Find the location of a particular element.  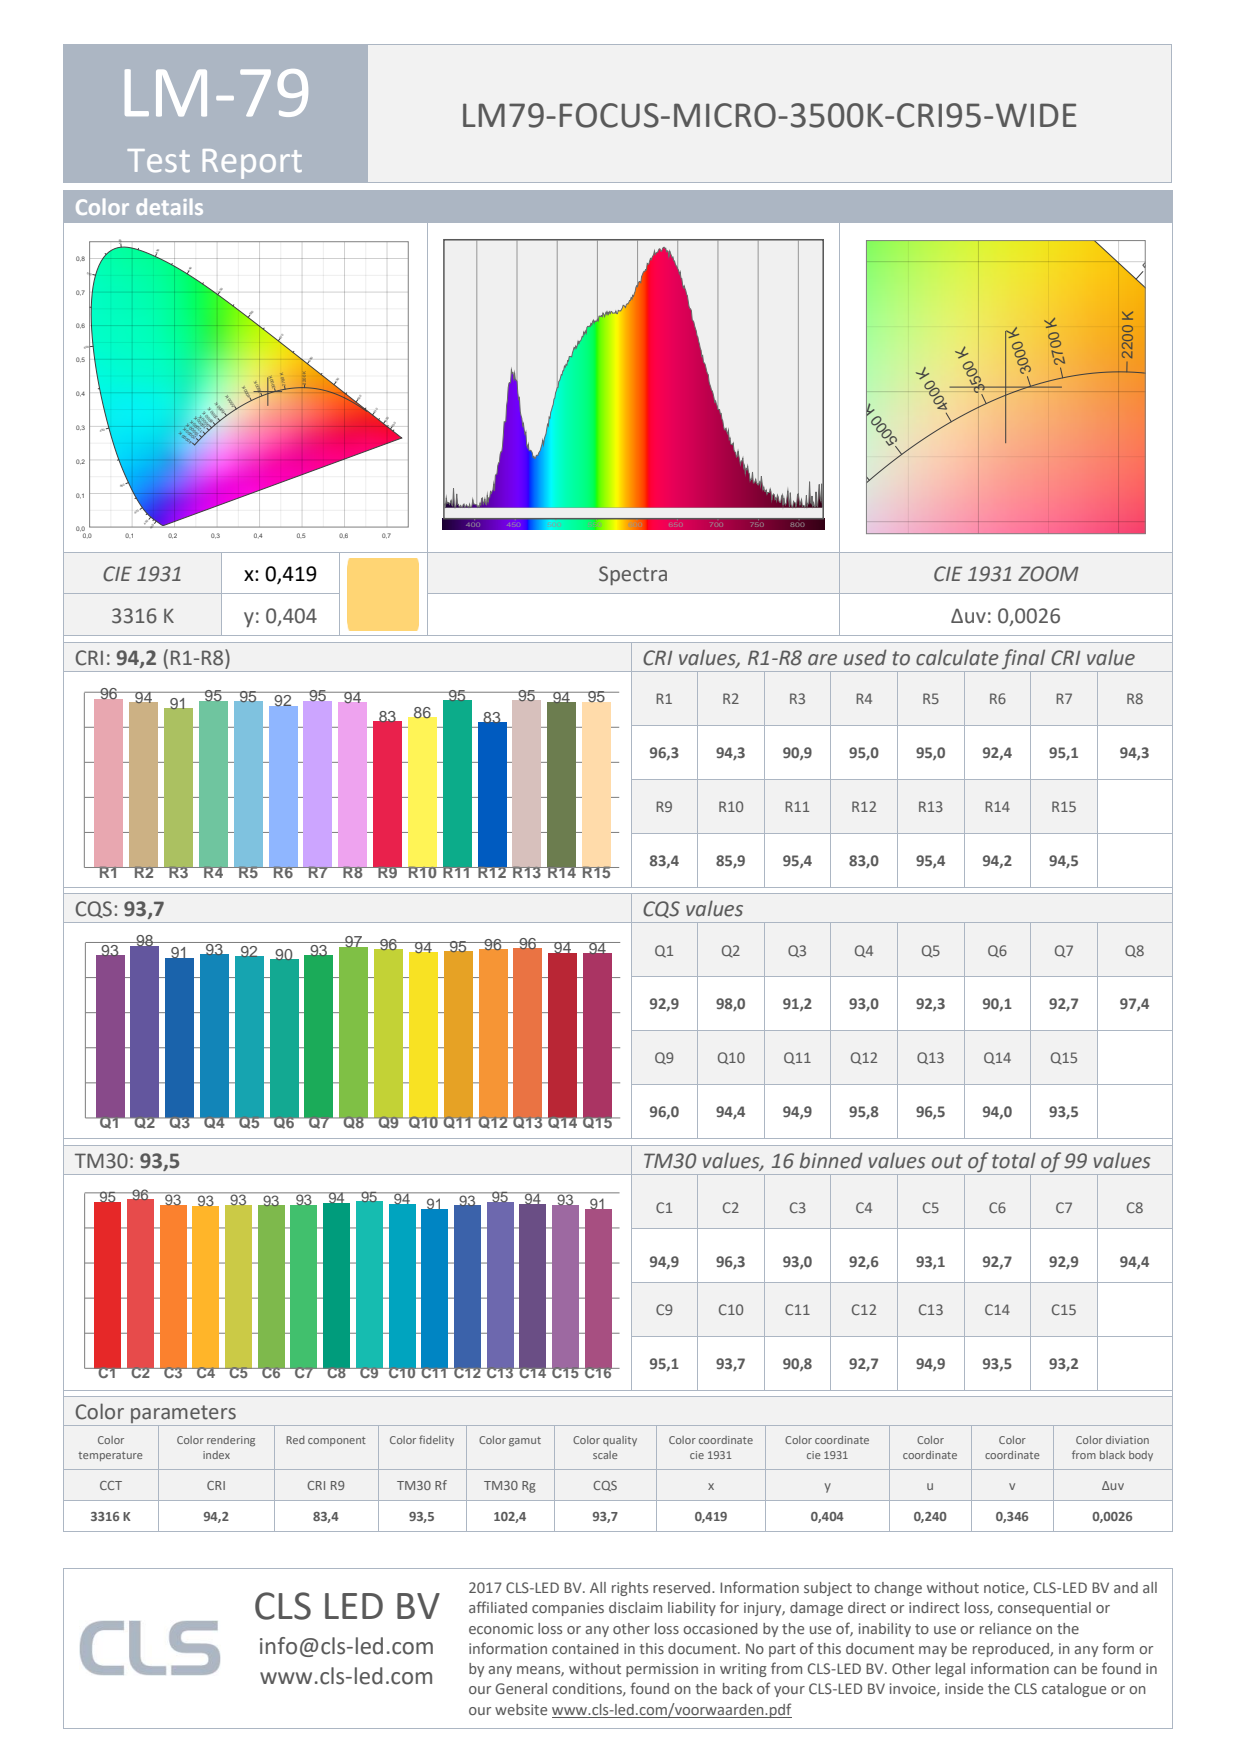

final is located at coordinates (1024, 660).
